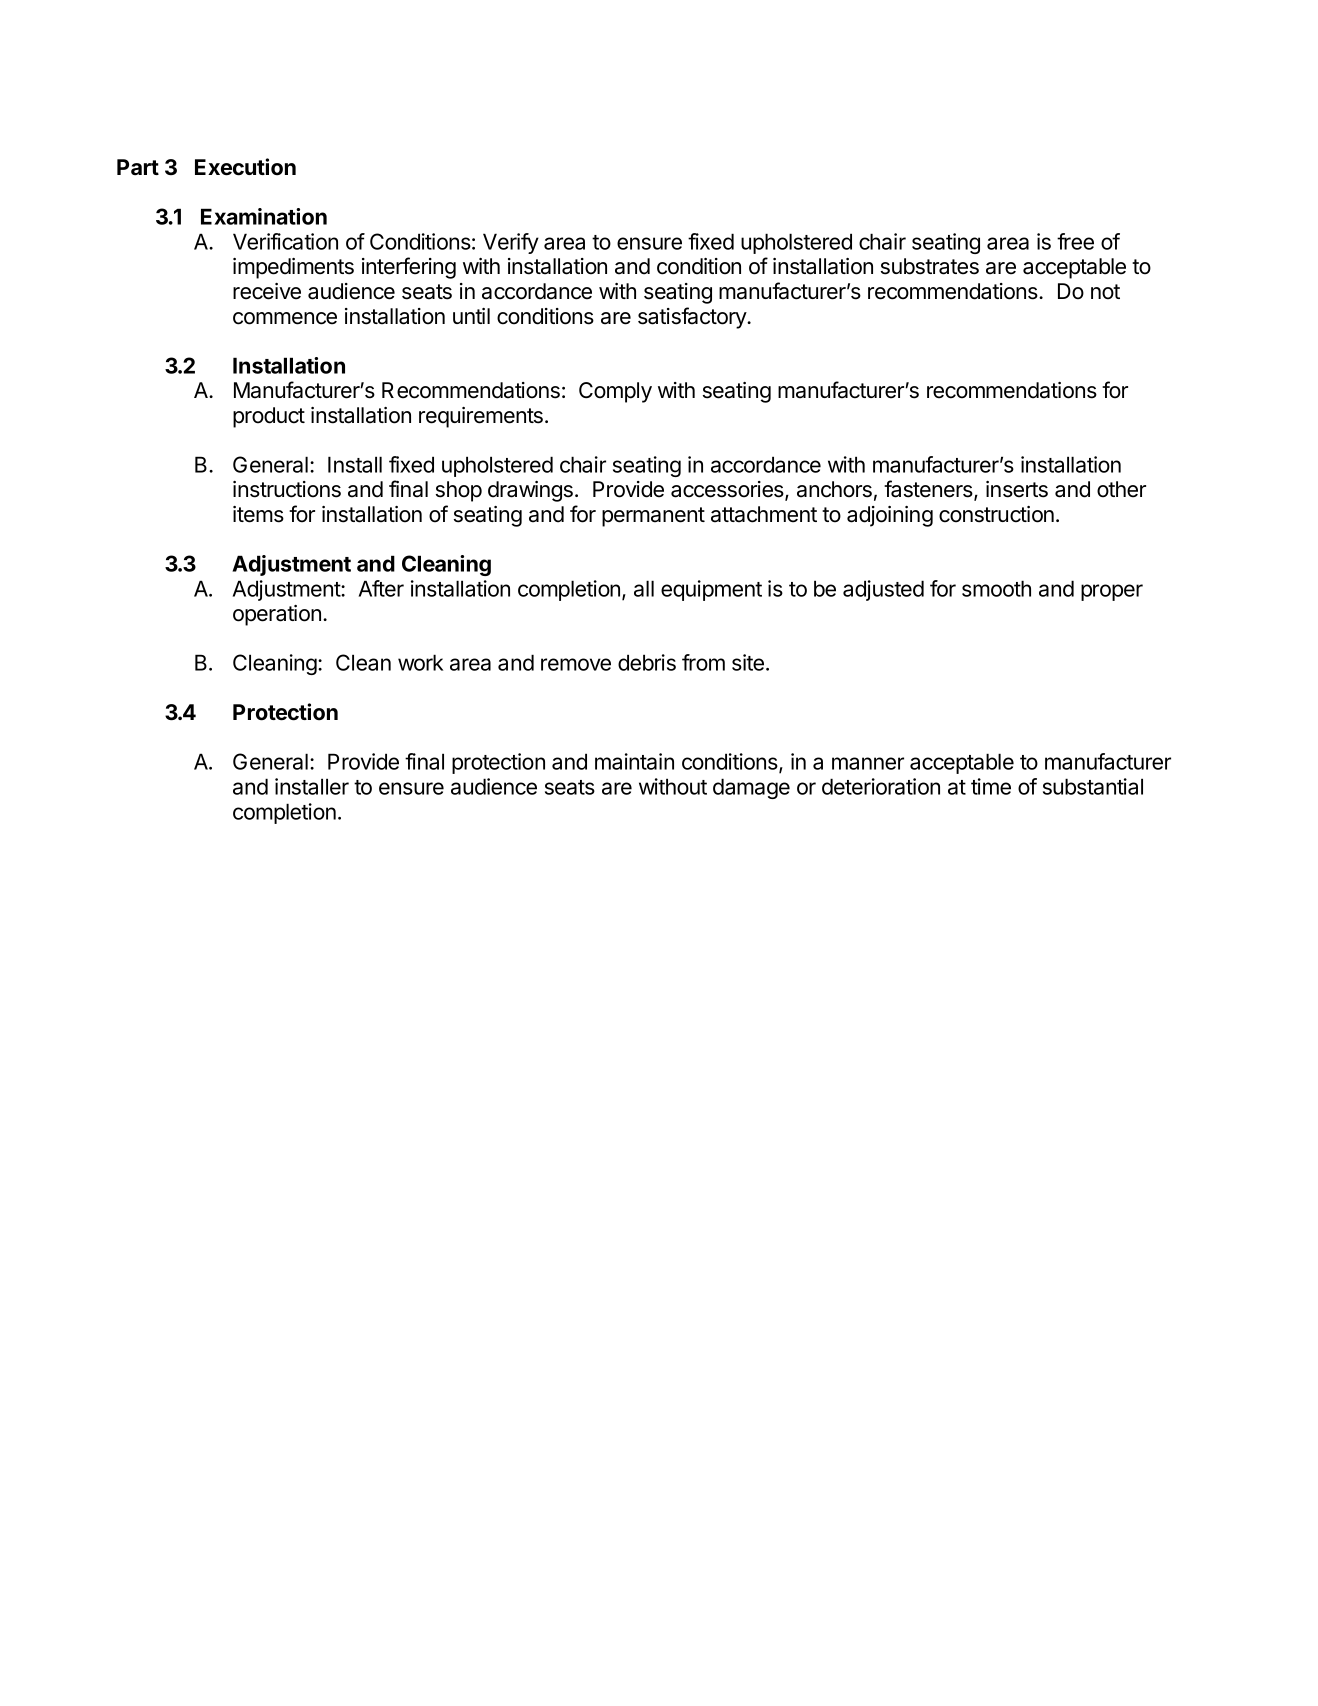 This document has width=1318, height=1706. Describe the element at coordinates (693, 318) in the document. I see `satisfactory` at that location.
